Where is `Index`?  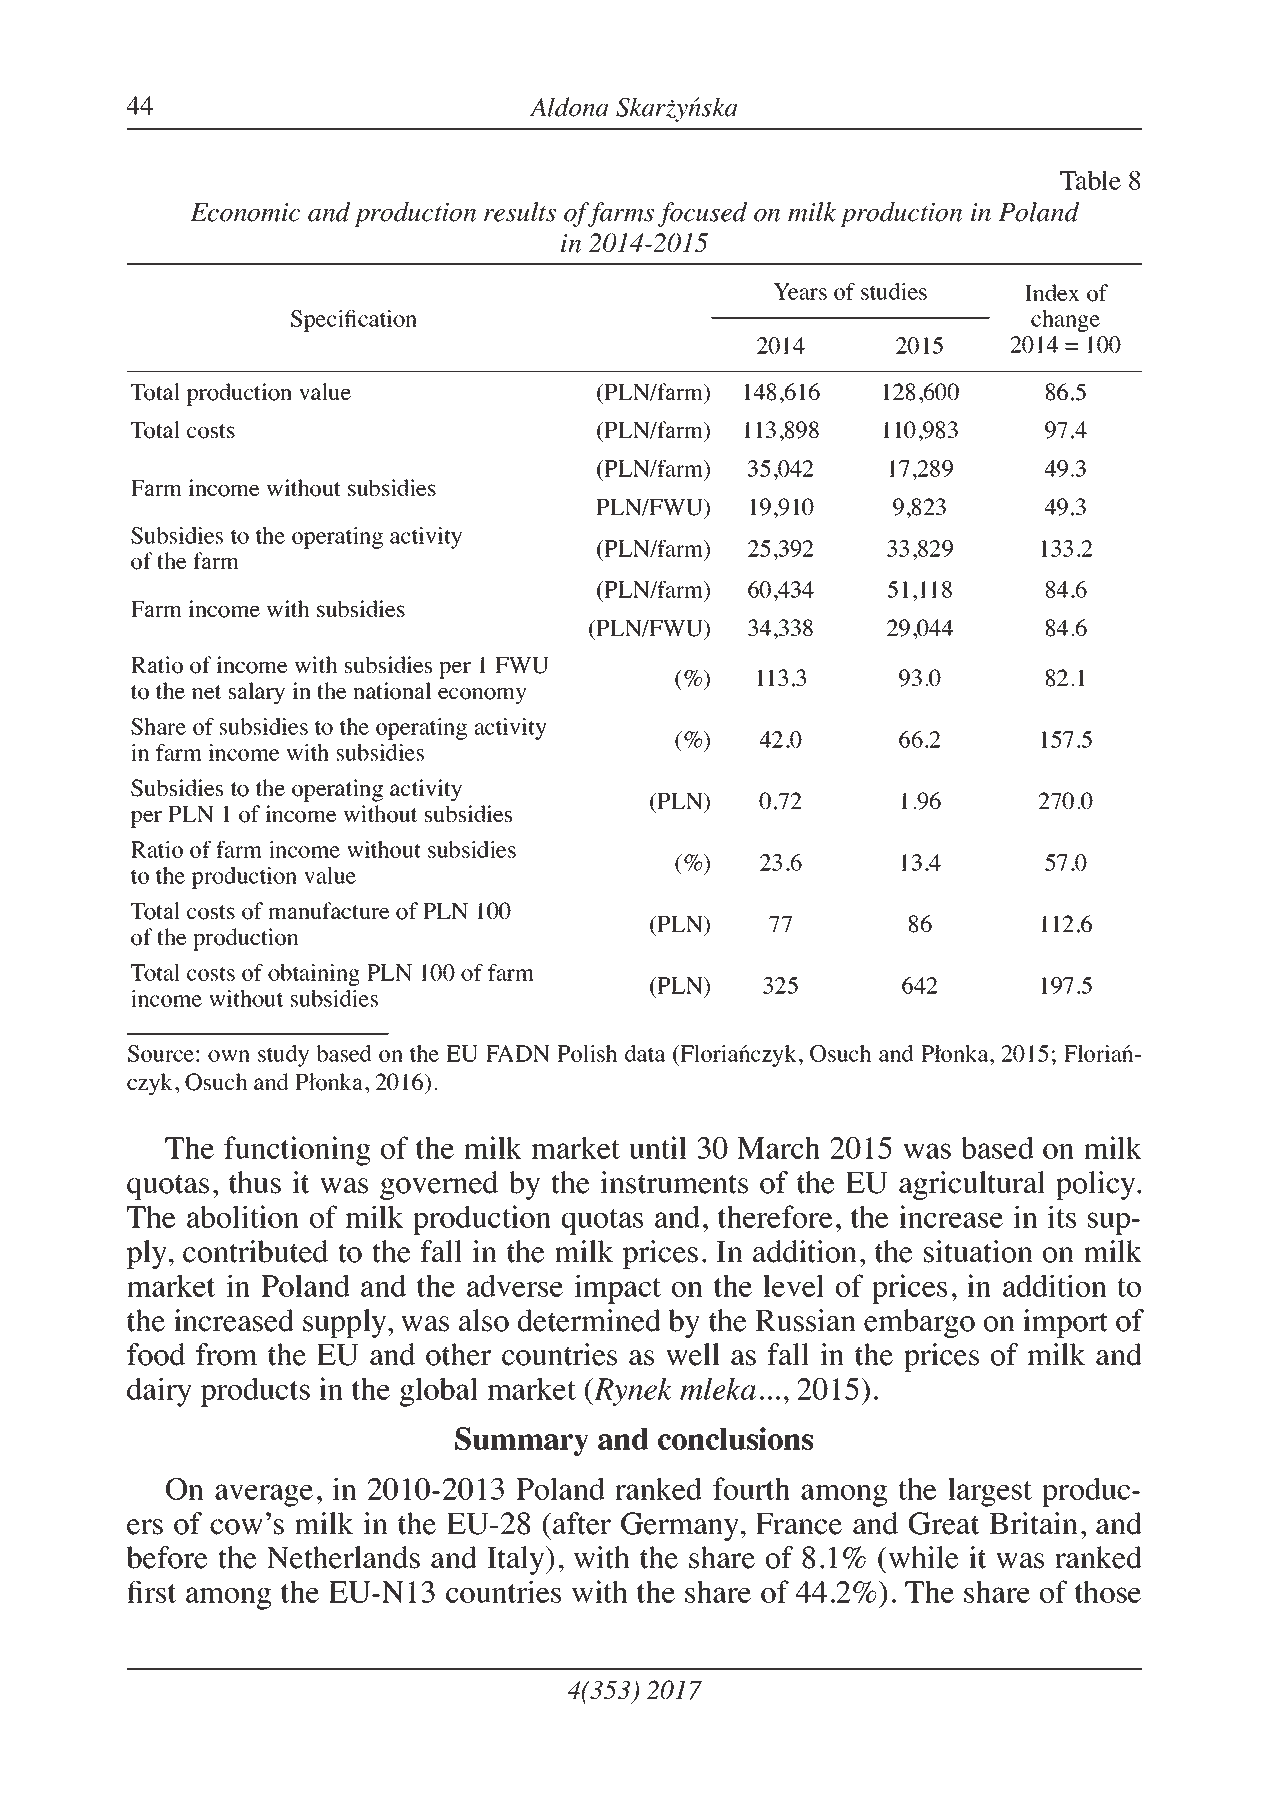 Index is located at coordinates (1052, 293).
